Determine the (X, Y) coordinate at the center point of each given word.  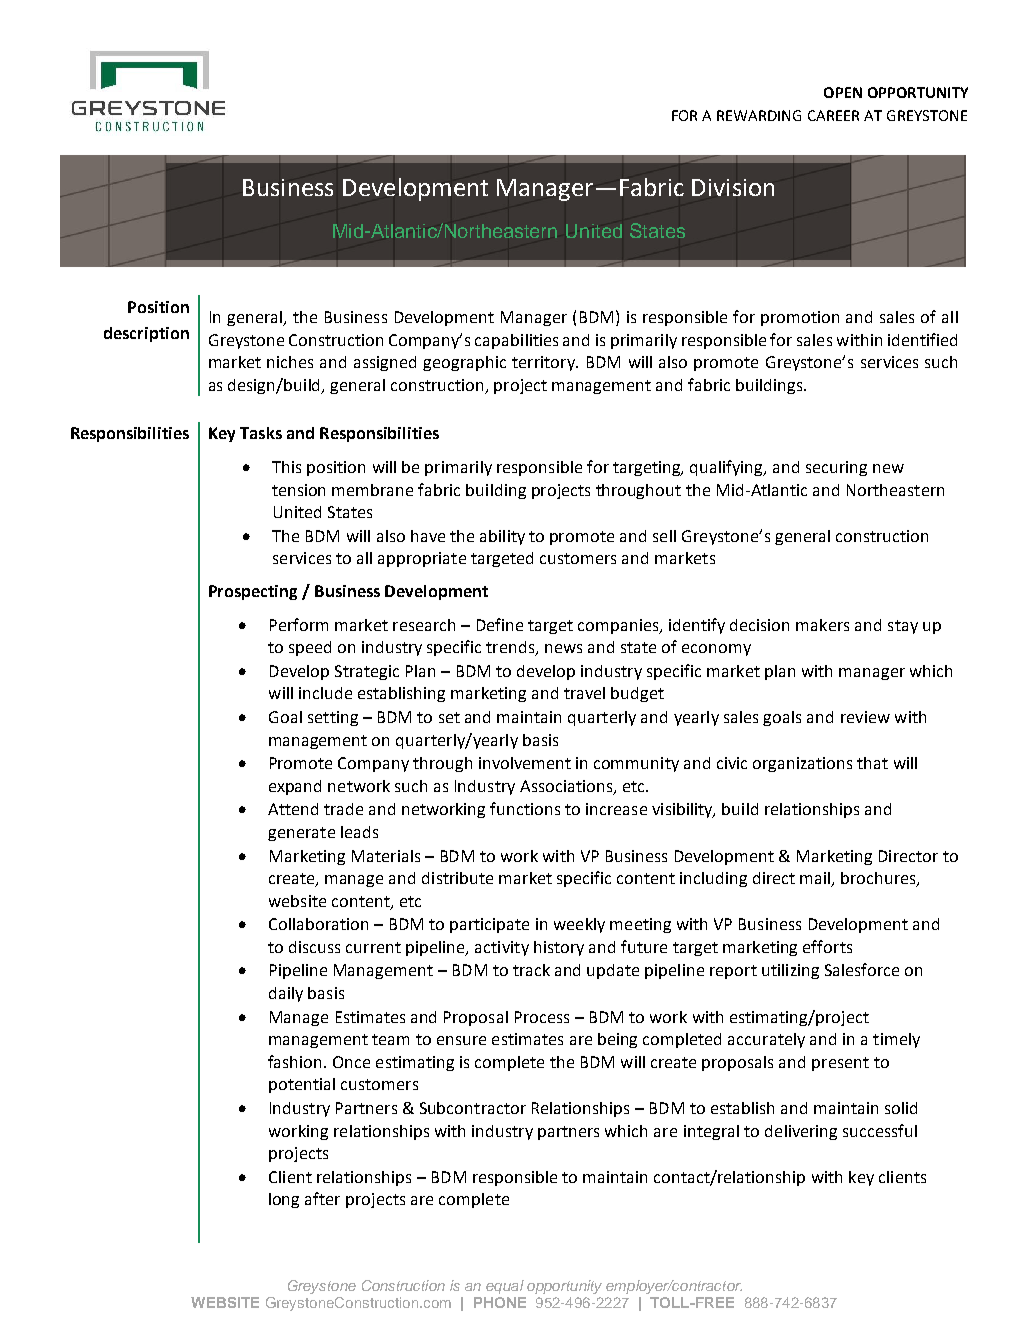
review (865, 717)
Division (733, 187)
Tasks (261, 433)
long (284, 1200)
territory (544, 363)
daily (286, 994)
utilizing (790, 971)
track (531, 970)
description (146, 334)
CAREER (833, 115)
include (325, 693)
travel (584, 693)
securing (836, 468)
